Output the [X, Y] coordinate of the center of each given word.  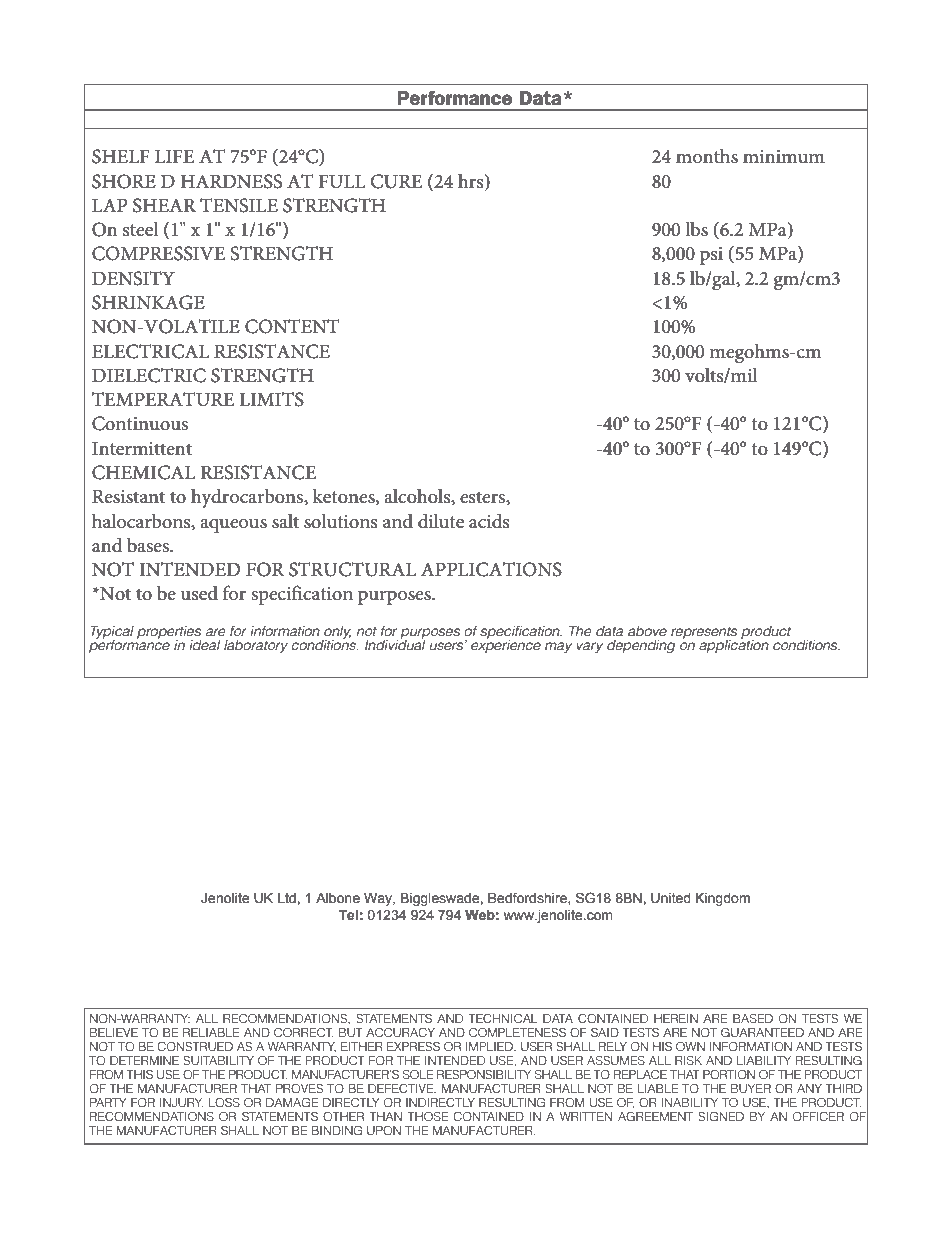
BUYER [751, 1089]
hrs [472, 182]
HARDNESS [231, 181]
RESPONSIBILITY [484, 1075]
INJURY [182, 1103]
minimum [784, 156]
